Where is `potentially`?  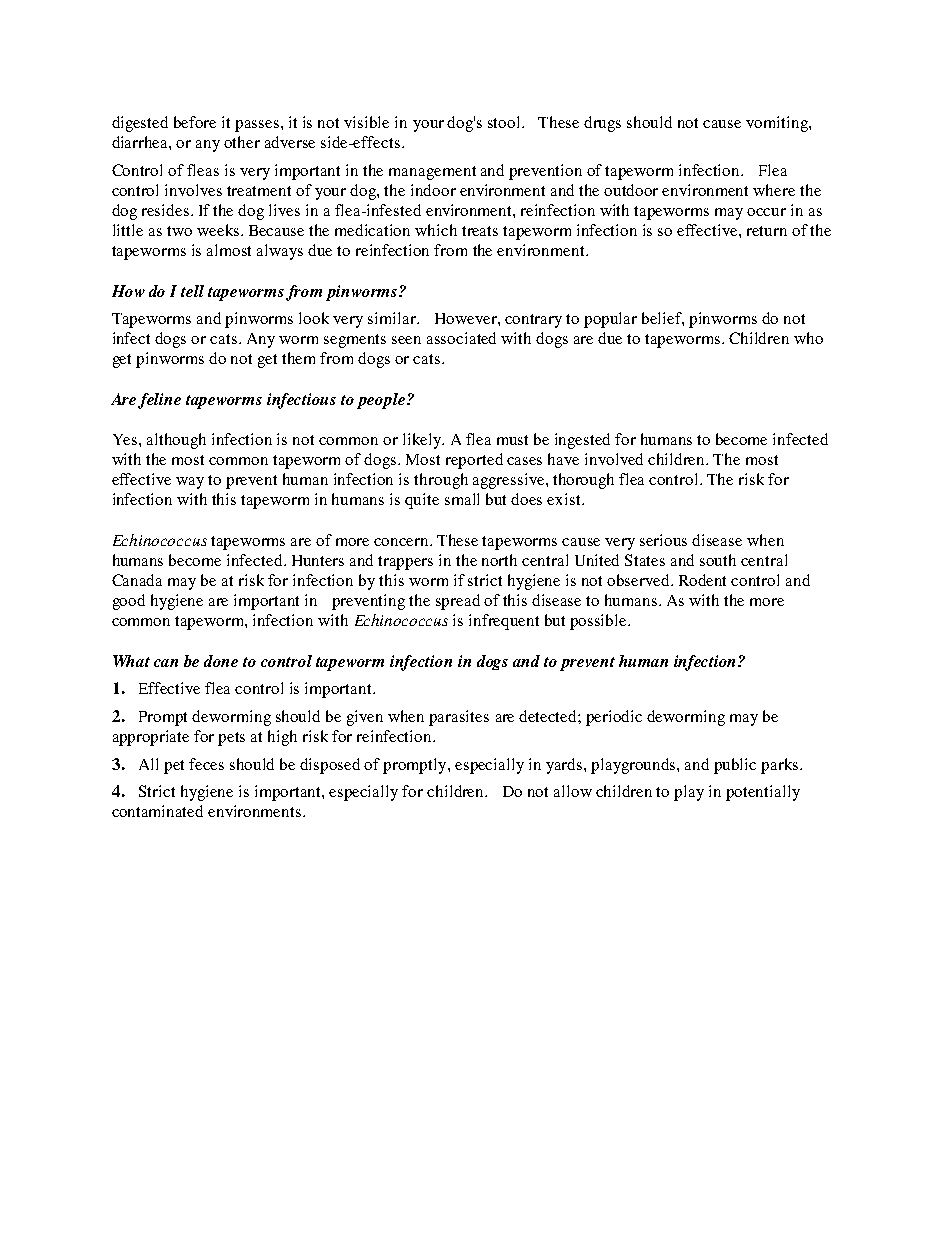
potentially is located at coordinates (763, 793).
